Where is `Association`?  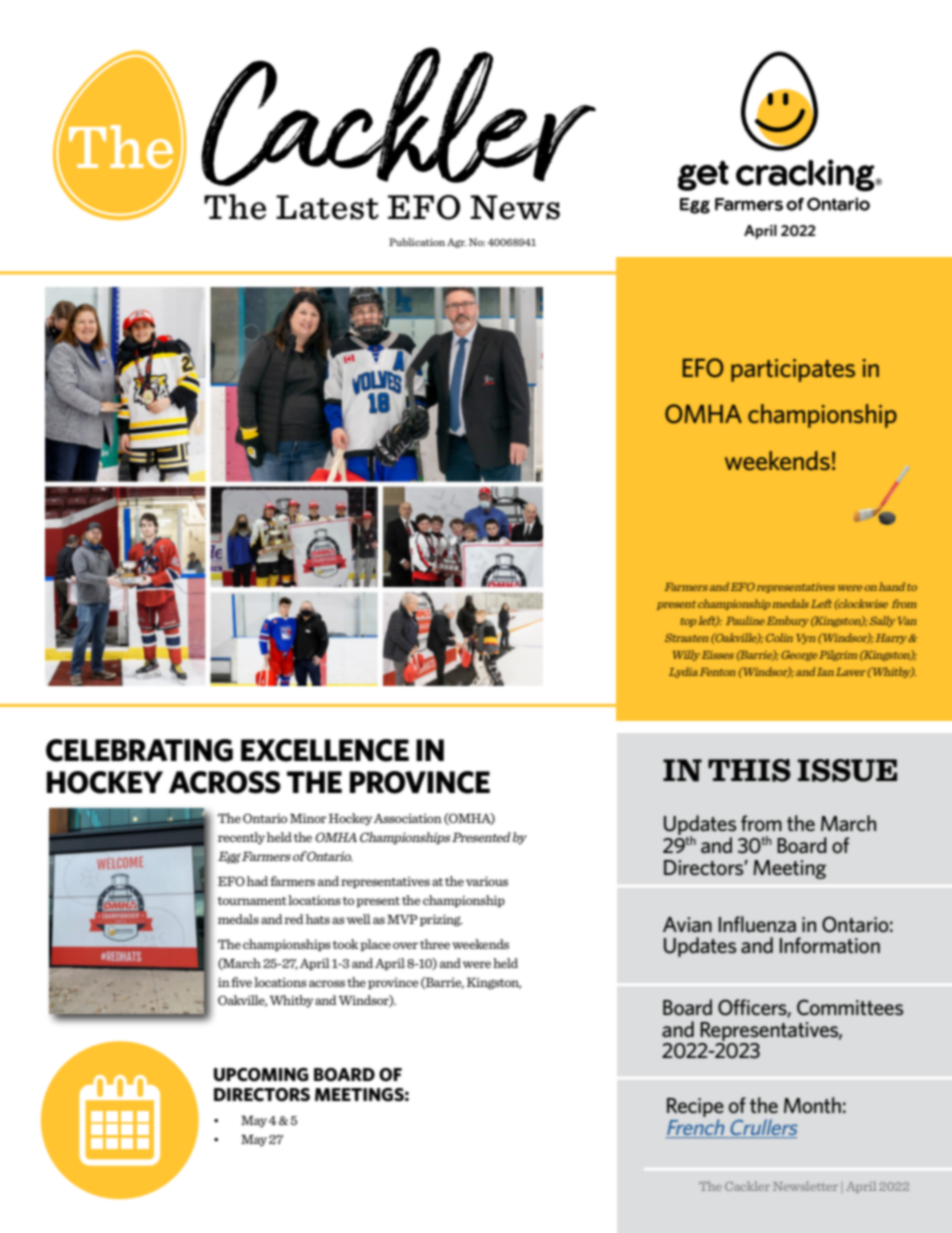
Association is located at coordinates (408, 818).
